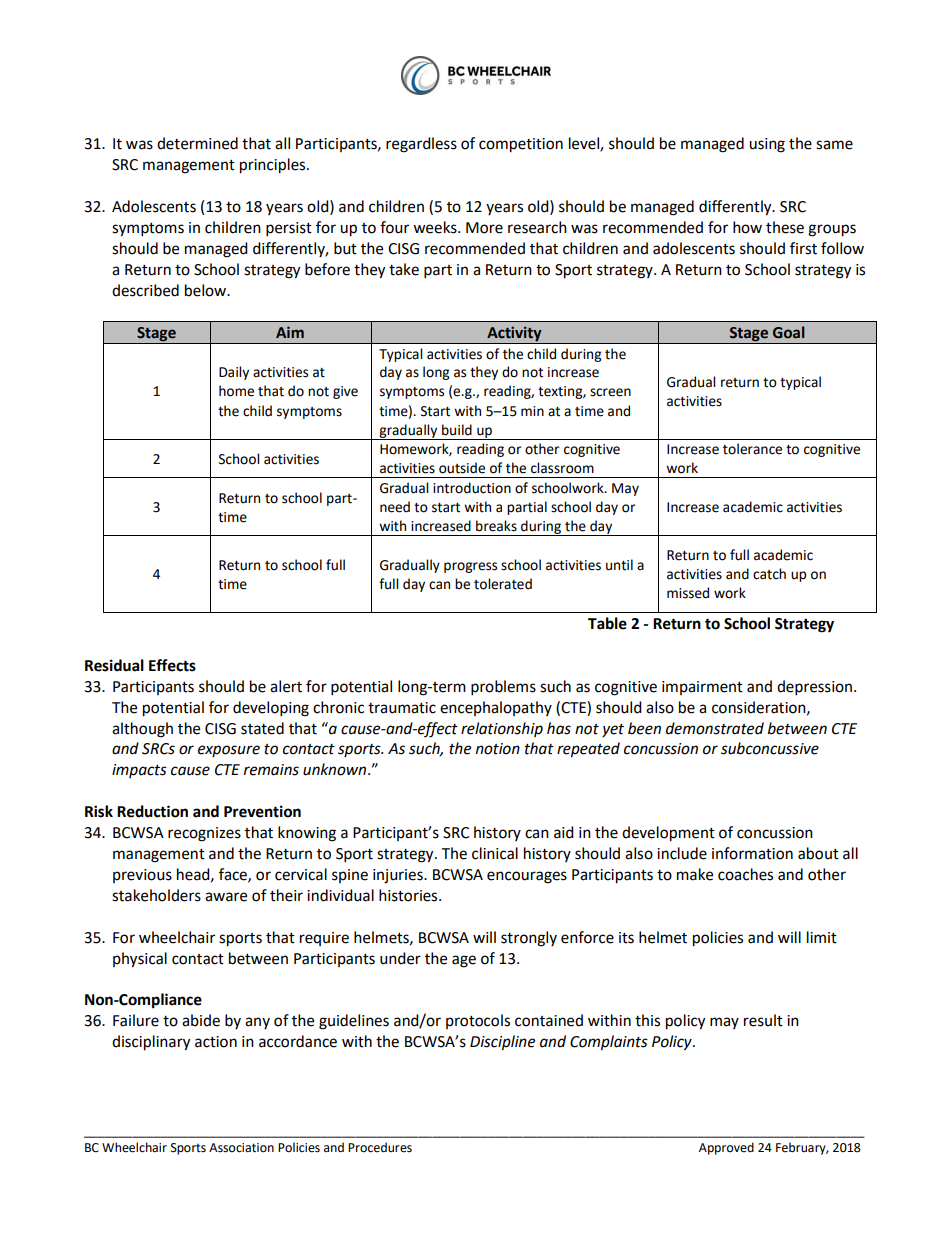 This page has height=1233, width=952. I want to click on regardless, so click(421, 145).
